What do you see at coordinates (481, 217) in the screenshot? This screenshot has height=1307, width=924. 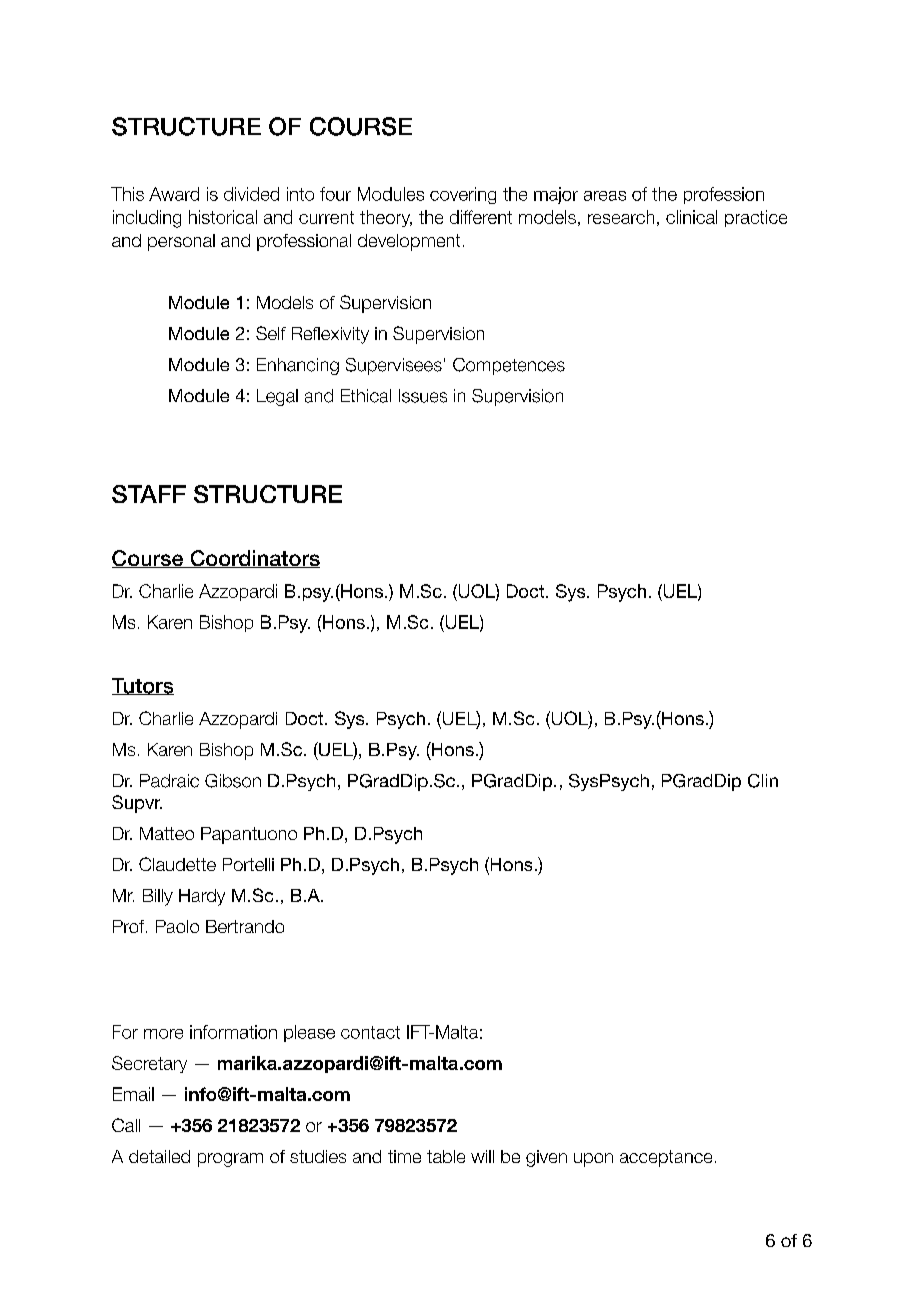 I see `different` at bounding box center [481, 217].
